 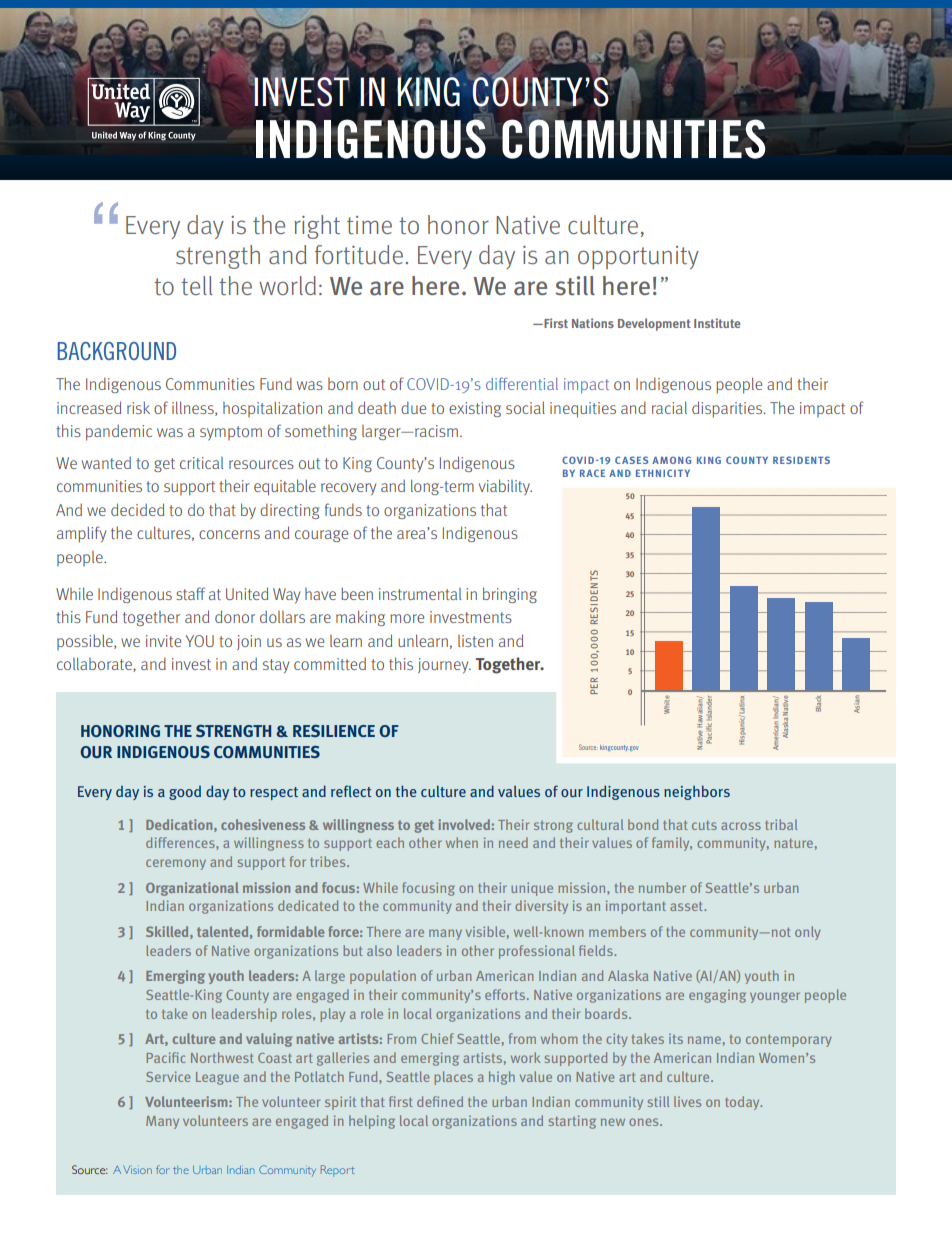 I want to click on Vision, so click(x=137, y=1170).
